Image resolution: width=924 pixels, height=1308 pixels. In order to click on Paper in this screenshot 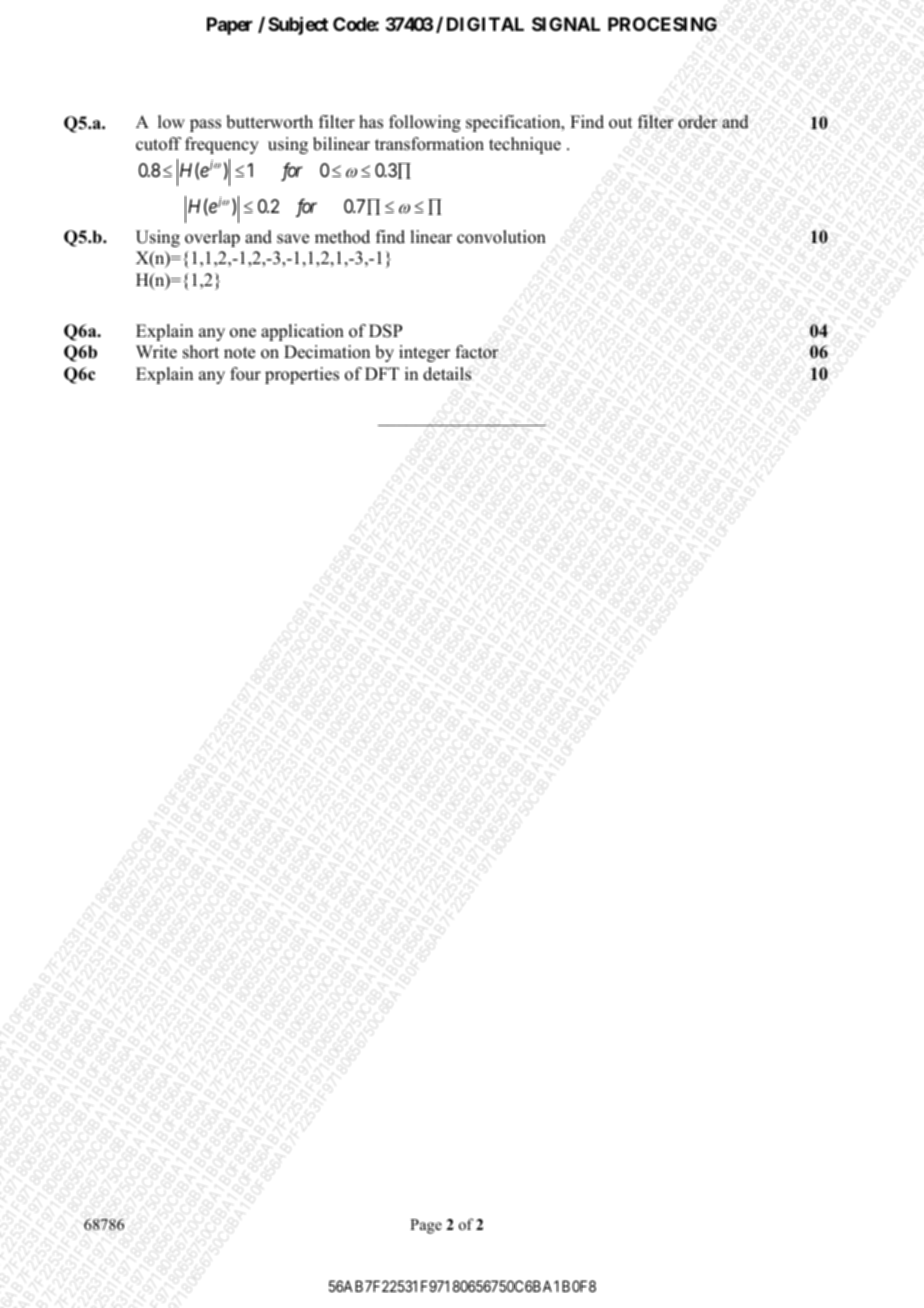, I will do `click(230, 26)`.
